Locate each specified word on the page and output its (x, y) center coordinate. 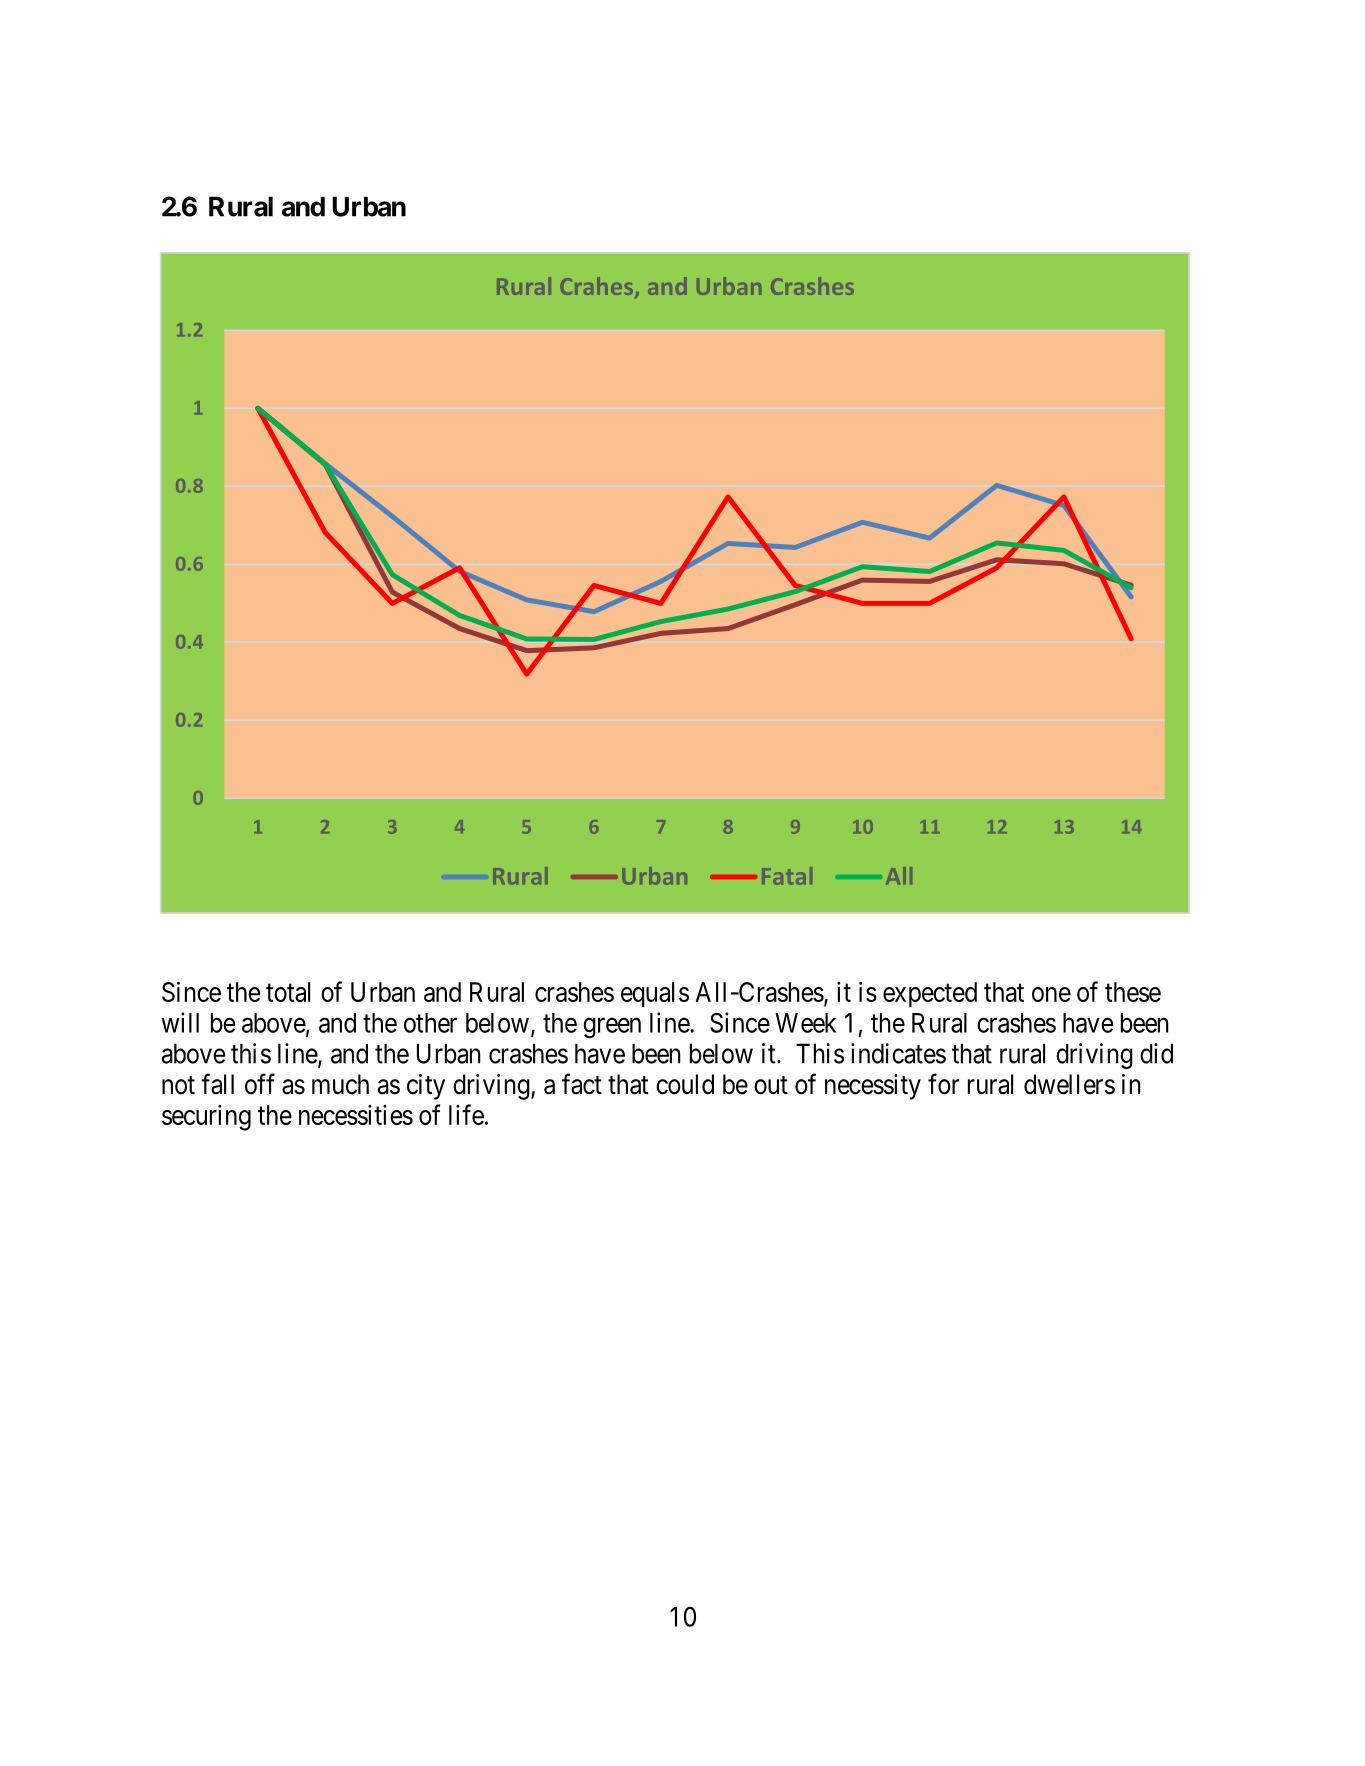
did (1156, 1053)
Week (805, 1023)
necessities (356, 1115)
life (466, 1114)
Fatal (787, 876)
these (1133, 992)
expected (930, 995)
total (288, 992)
